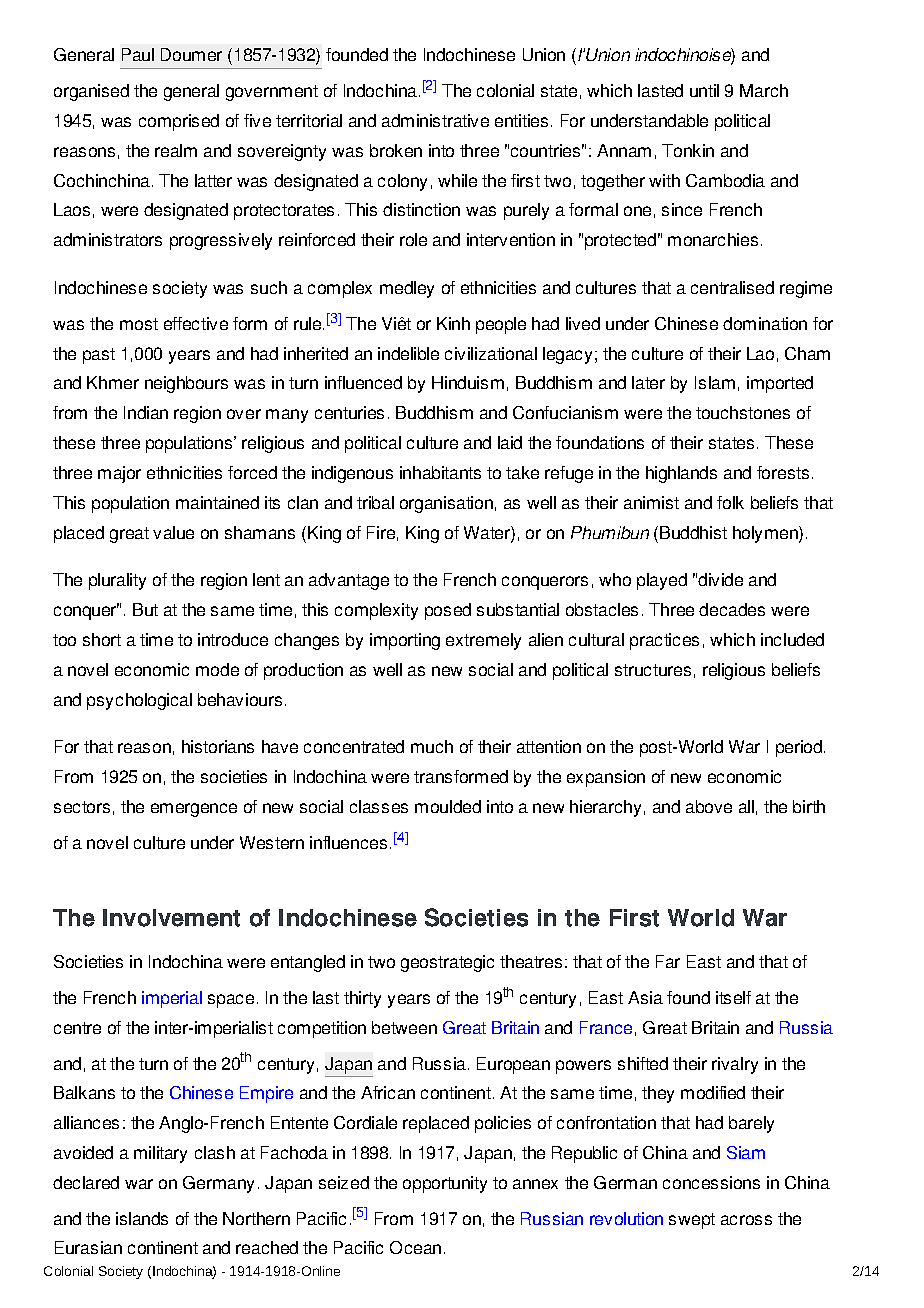 The height and width of the screenshot is (1308, 924). I want to click on above, so click(709, 806).
